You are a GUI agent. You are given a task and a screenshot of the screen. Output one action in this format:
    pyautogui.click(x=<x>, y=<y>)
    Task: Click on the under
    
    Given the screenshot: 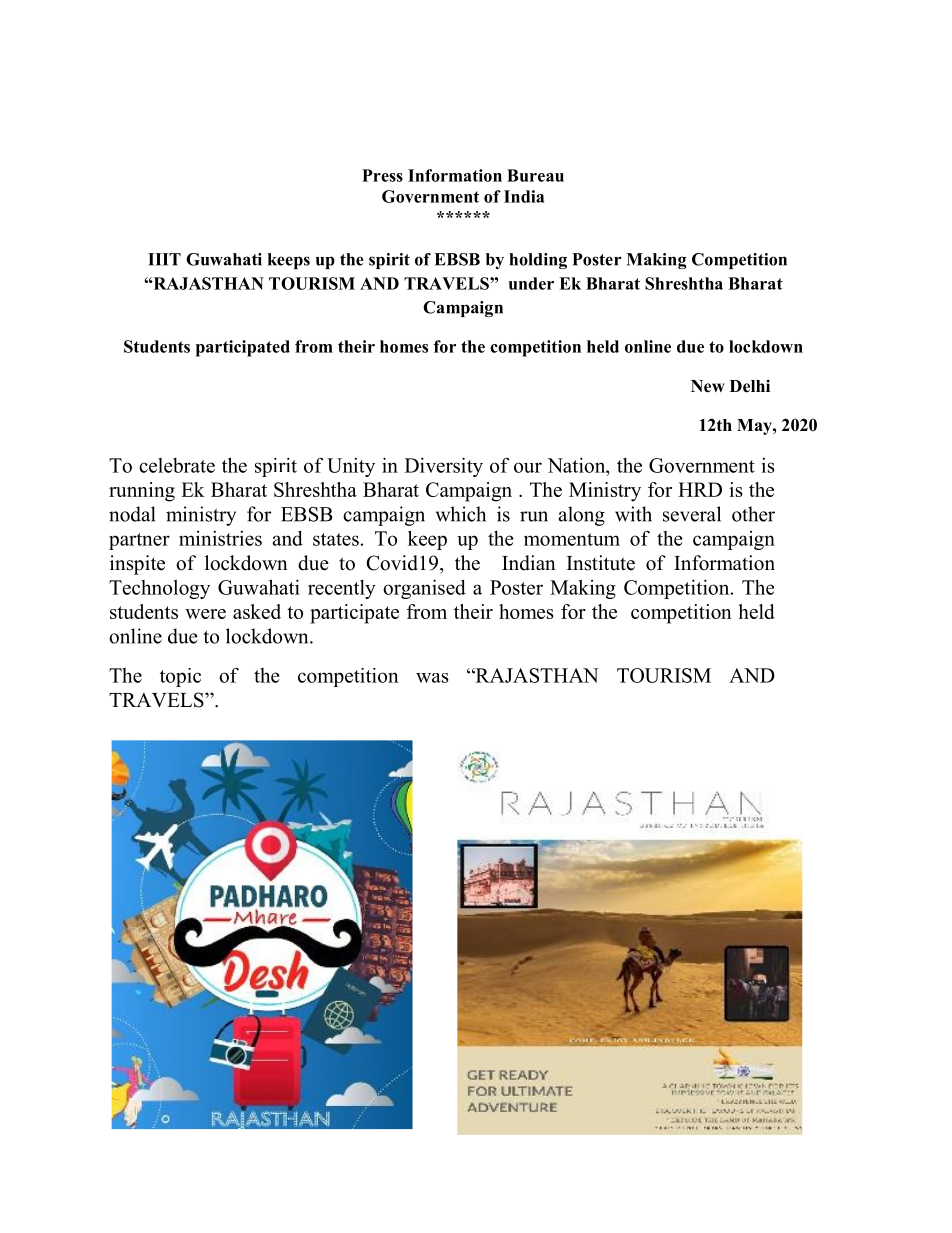 What is the action you would take?
    pyautogui.click(x=531, y=283)
